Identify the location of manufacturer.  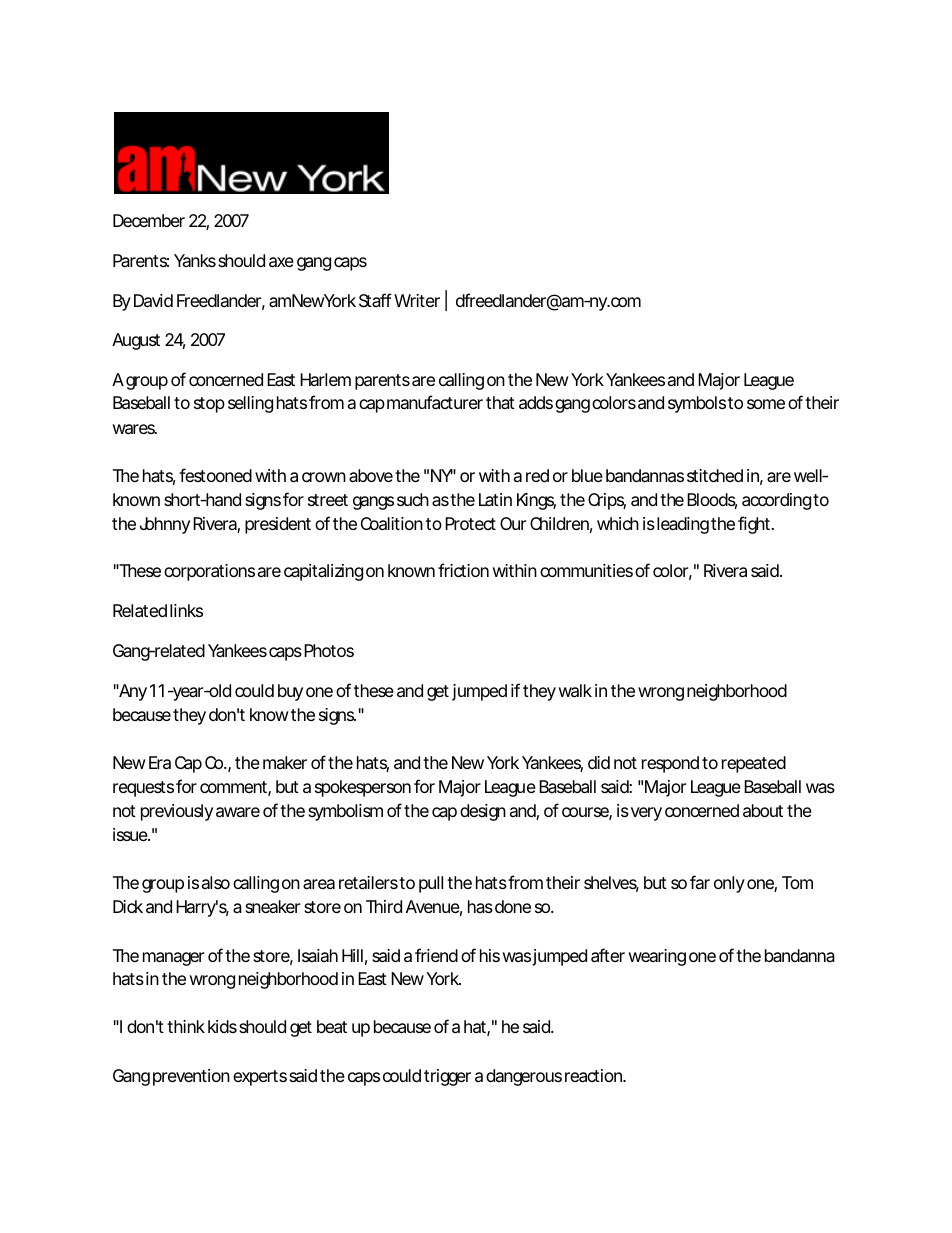
(435, 402).
